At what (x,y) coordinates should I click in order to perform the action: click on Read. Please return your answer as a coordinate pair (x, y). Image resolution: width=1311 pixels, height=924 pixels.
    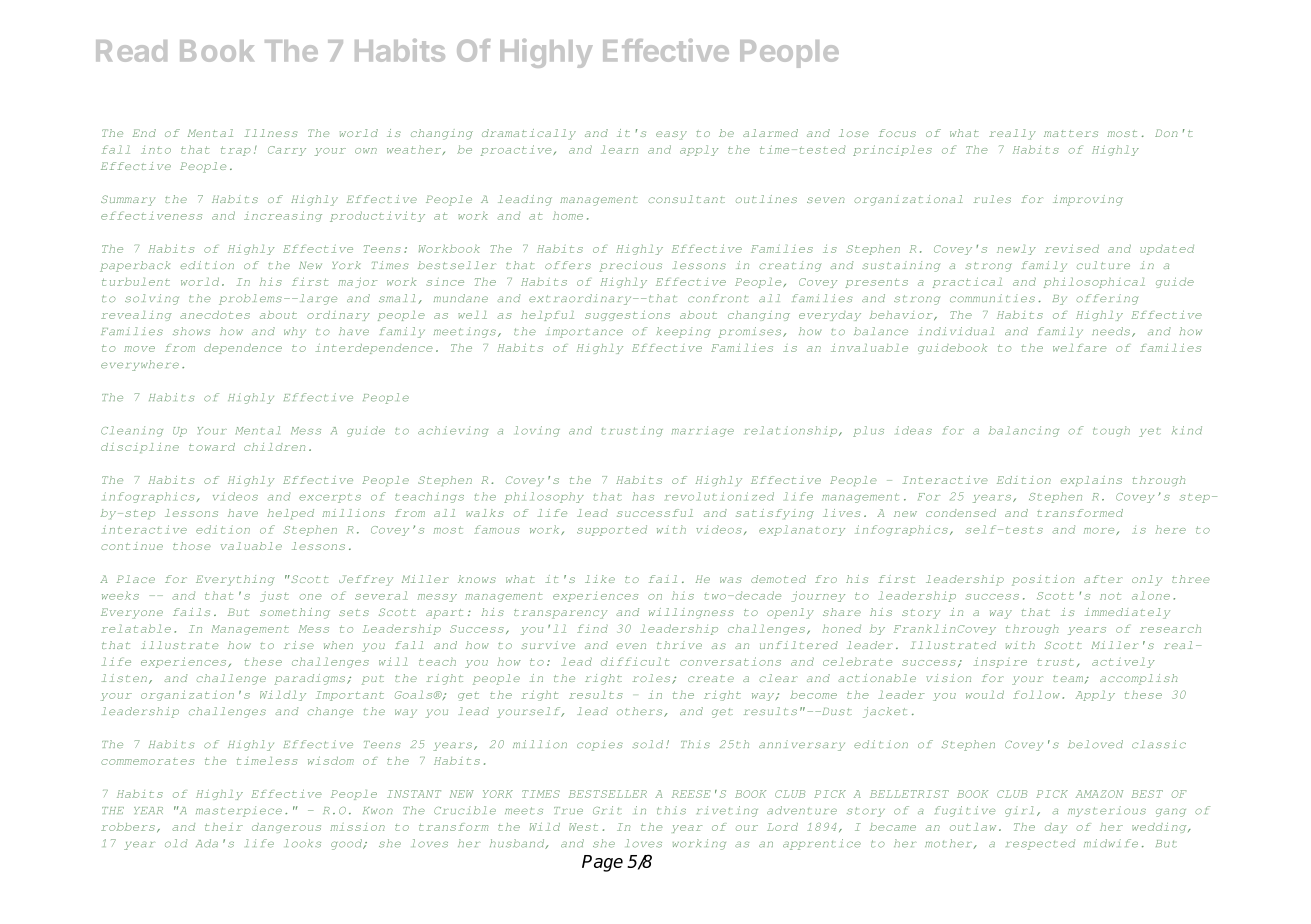
    Looking at the image, I should click on (131, 51).
